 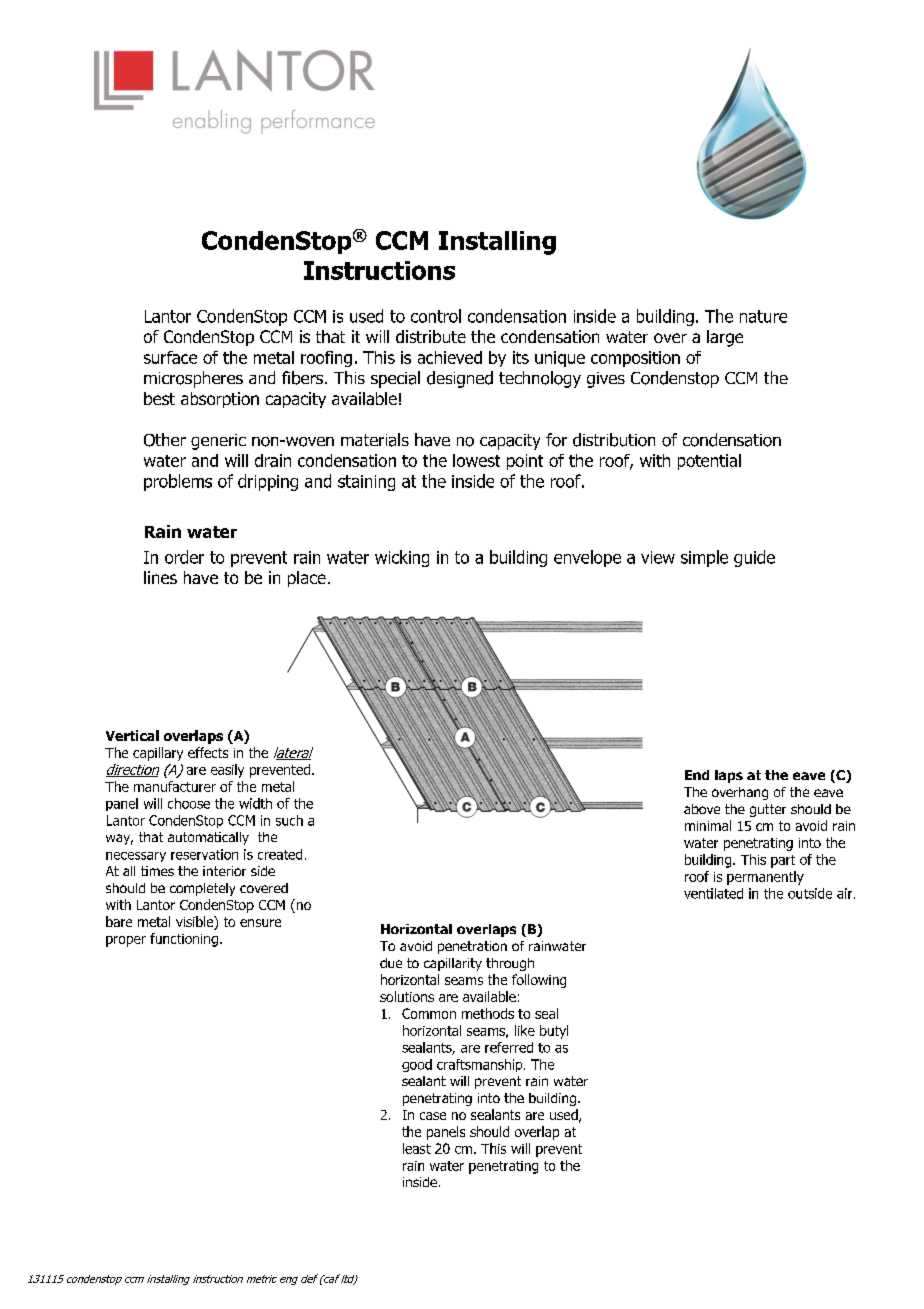 I want to click on End, so click(x=697, y=775).
